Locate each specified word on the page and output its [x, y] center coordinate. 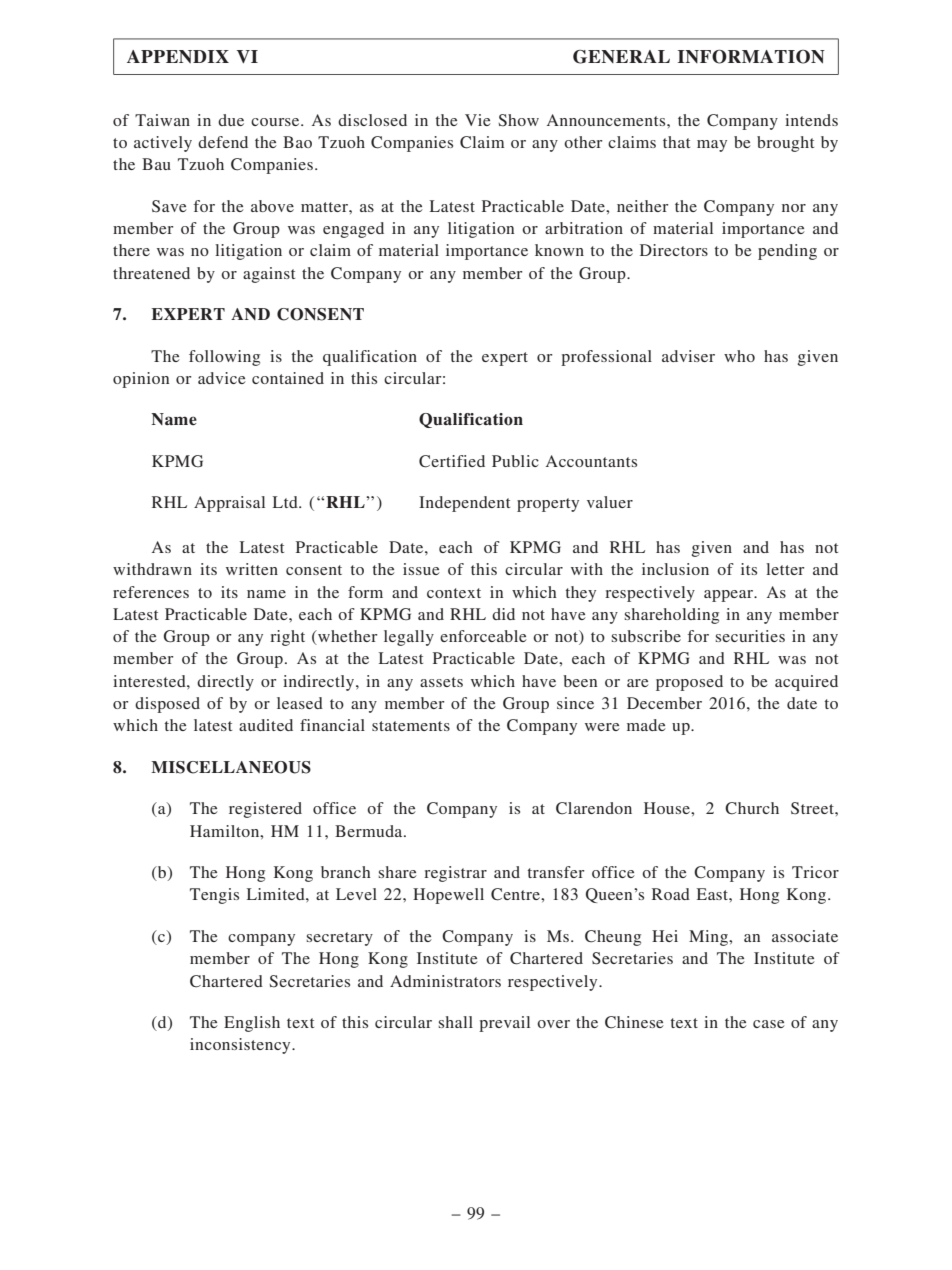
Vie [478, 120]
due [231, 120]
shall [456, 1022]
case [769, 1024]
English [252, 1024]
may [712, 146]
